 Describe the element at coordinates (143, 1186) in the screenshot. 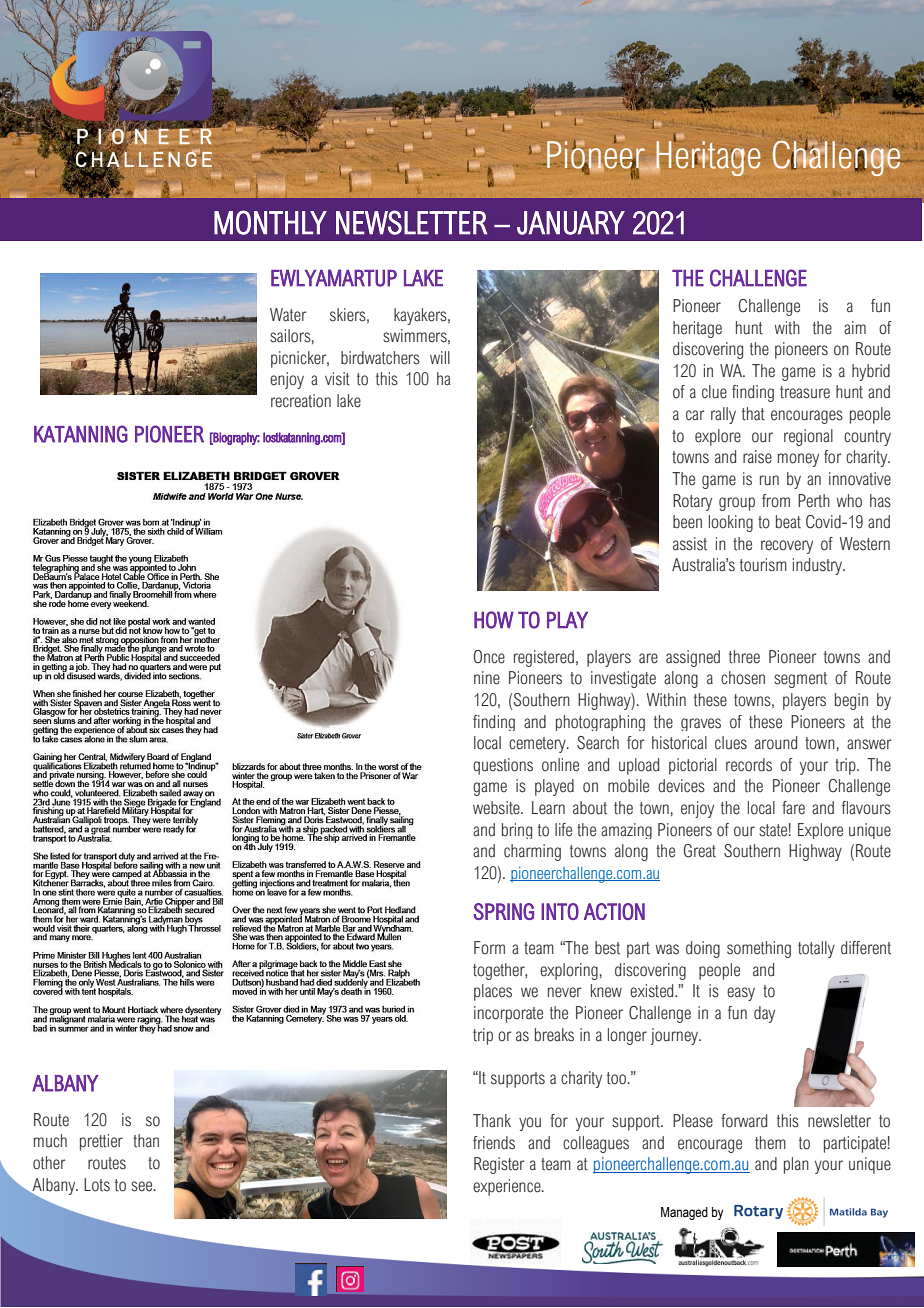

I see `see` at that location.
